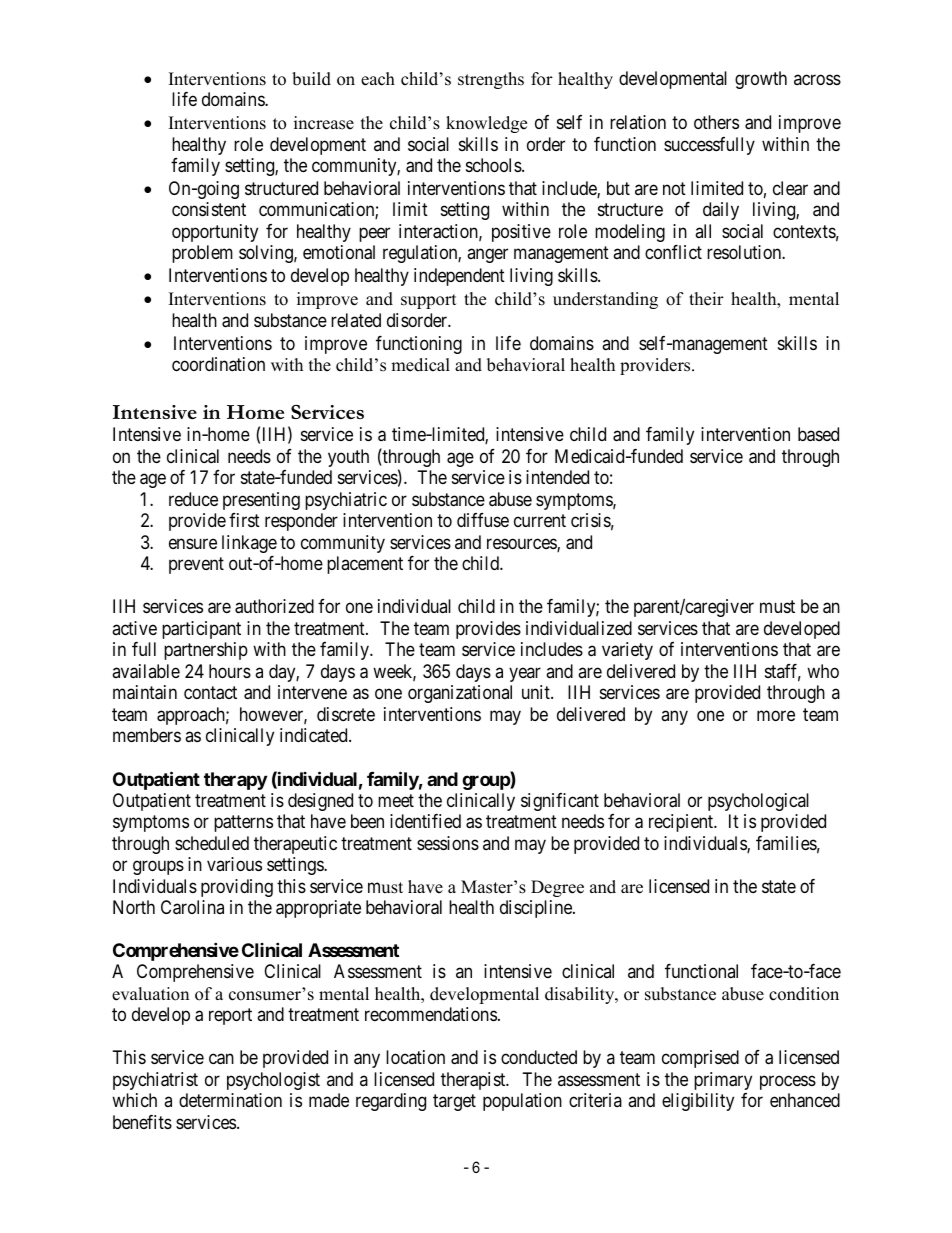 The image size is (952, 1233). What do you see at coordinates (474, 1081) in the image?
I see `therapist` at bounding box center [474, 1081].
